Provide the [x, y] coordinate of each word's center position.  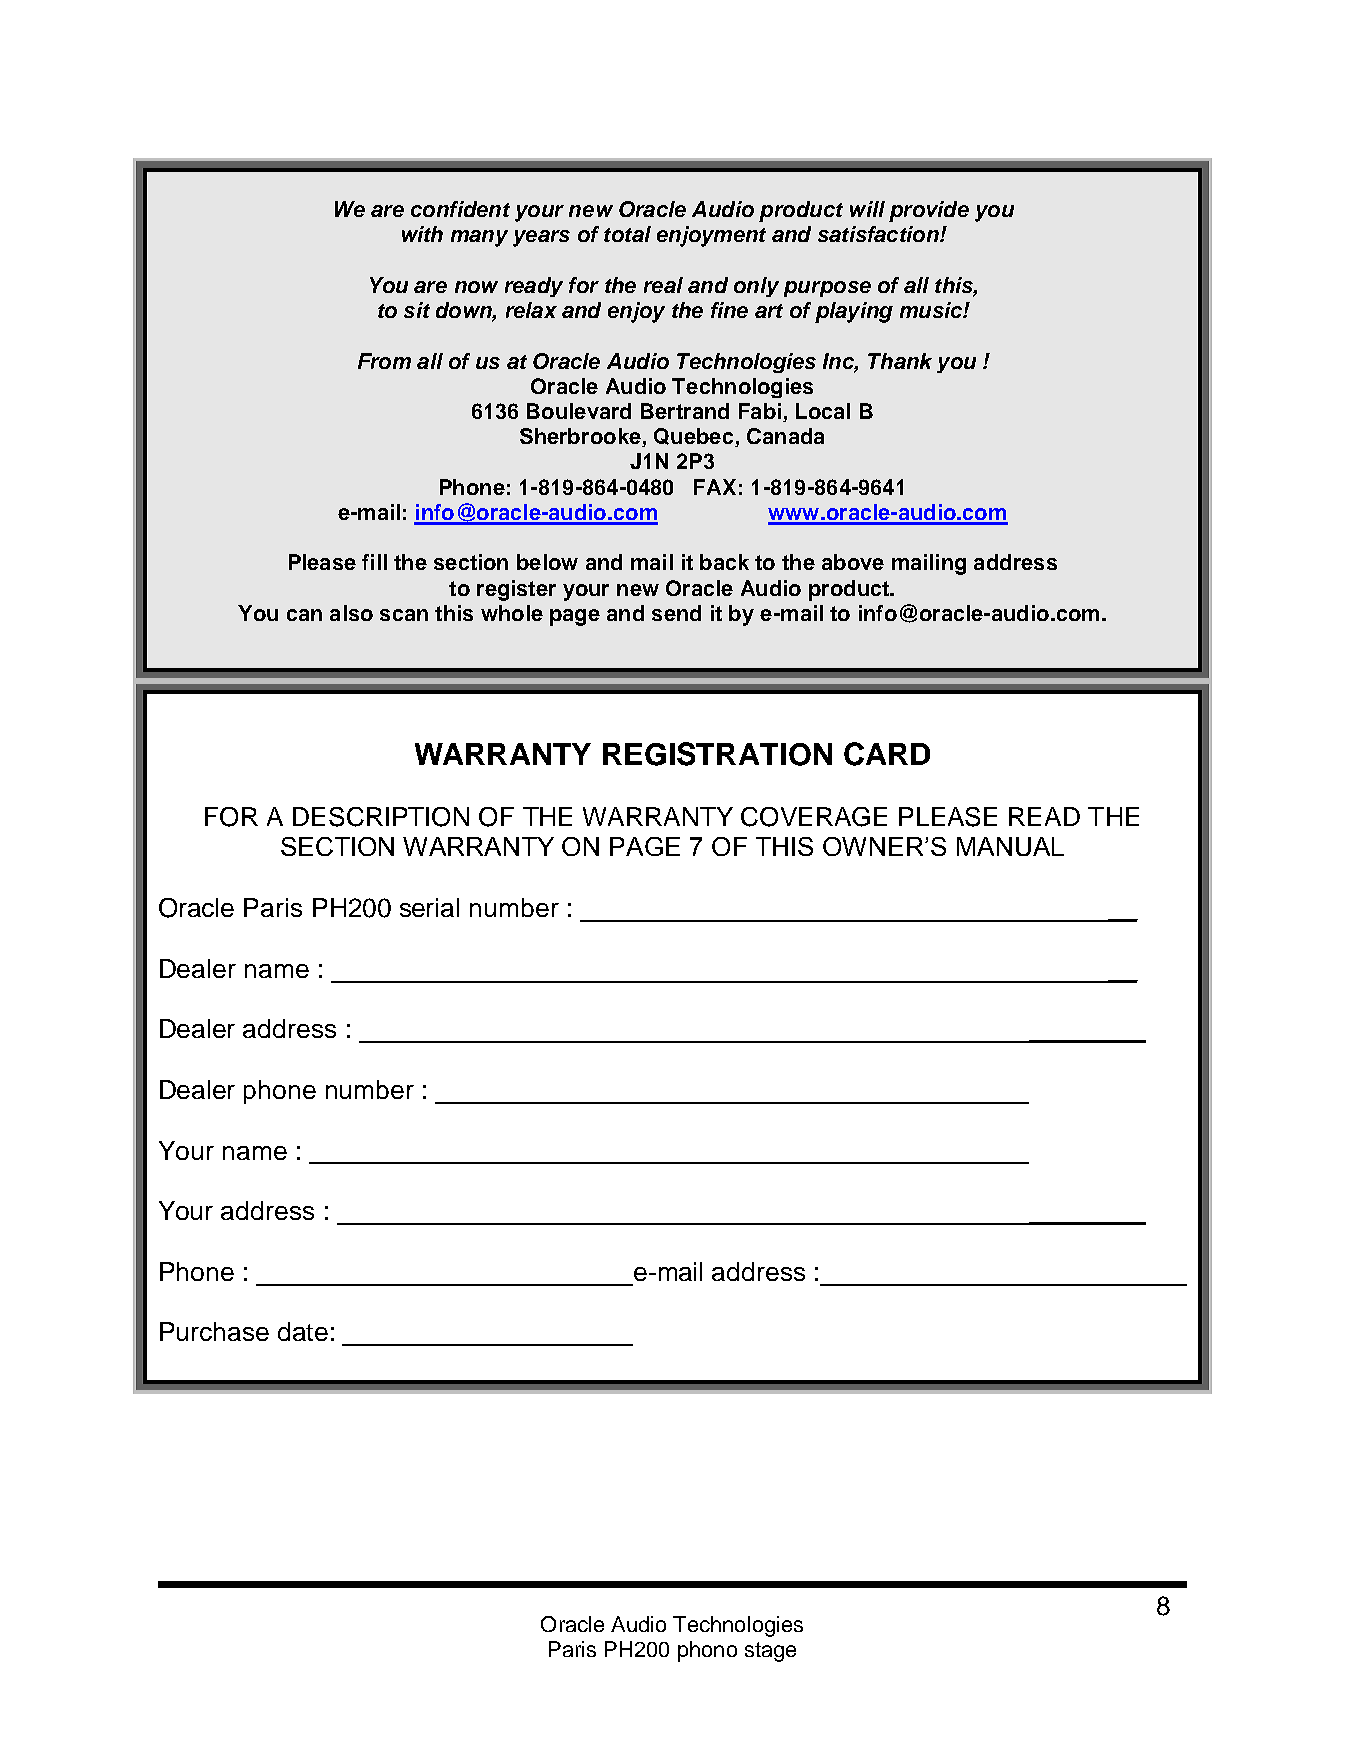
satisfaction [879, 234]
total [627, 234]
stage [770, 1652]
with [422, 234]
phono [707, 1651]
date [303, 1331]
